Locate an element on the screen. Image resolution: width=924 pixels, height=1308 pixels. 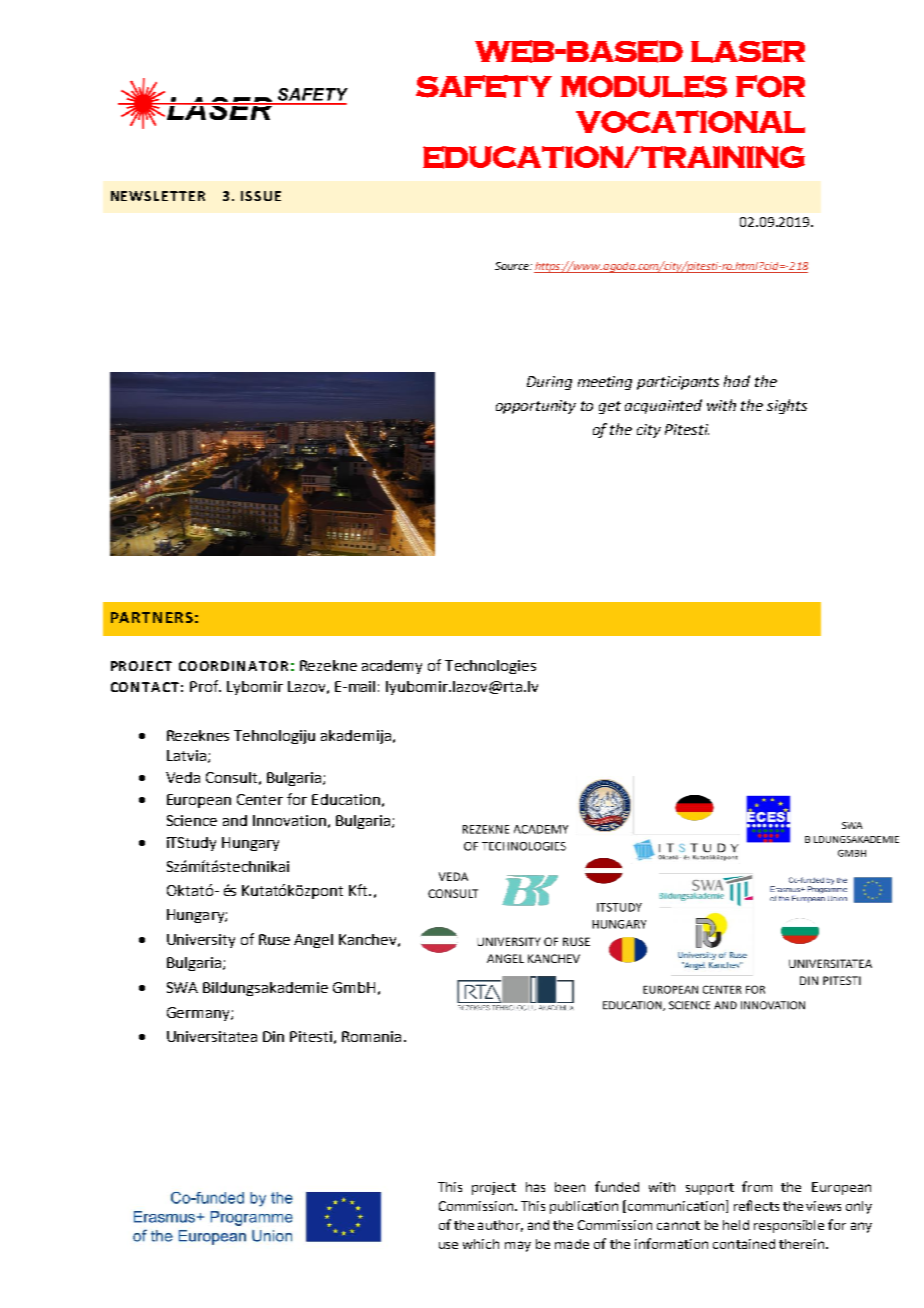
ISSUE is located at coordinates (261, 196).
